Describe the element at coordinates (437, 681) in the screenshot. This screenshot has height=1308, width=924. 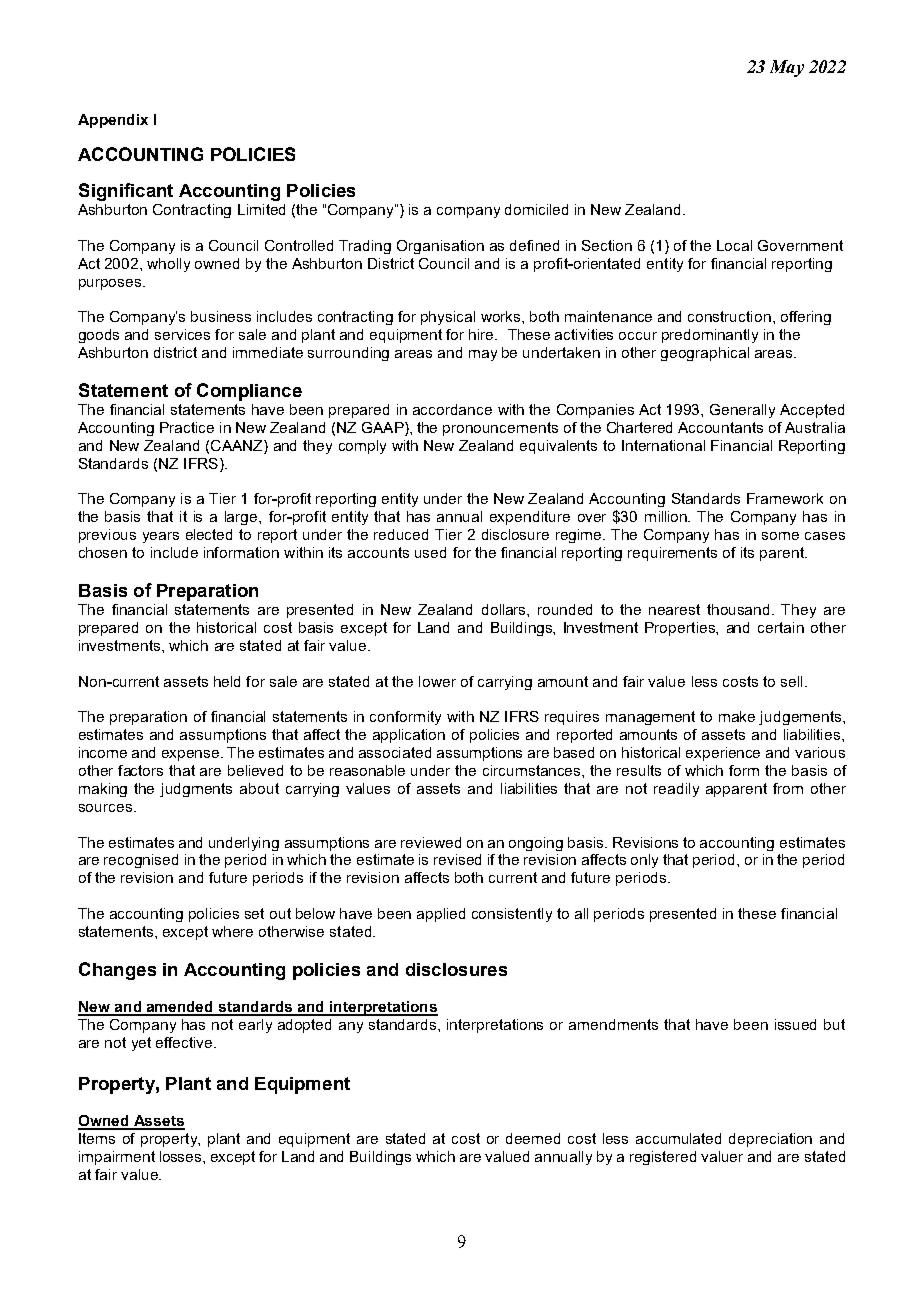
I see `lower` at that location.
